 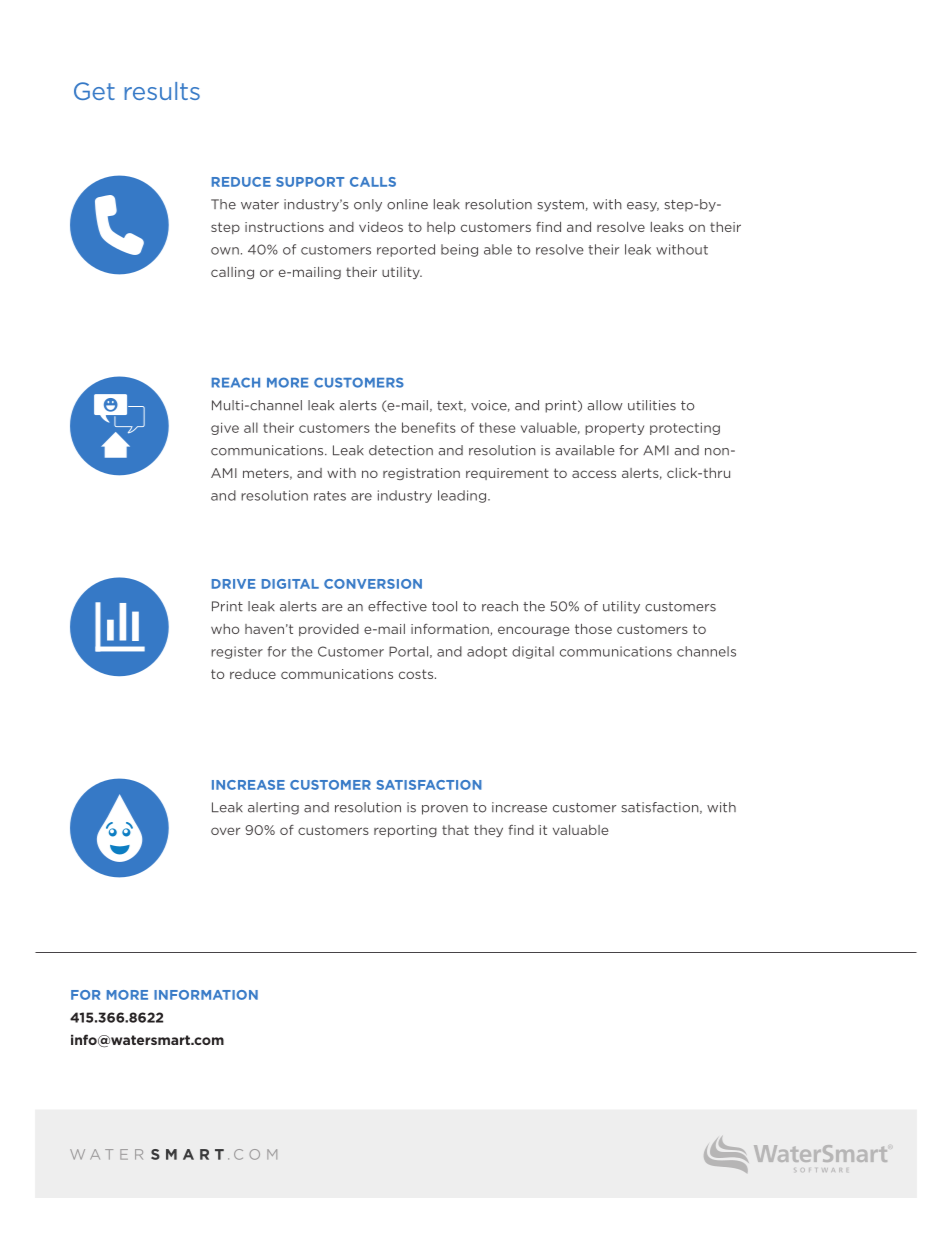 What do you see at coordinates (643, 207) in the image?
I see `easy` at bounding box center [643, 207].
